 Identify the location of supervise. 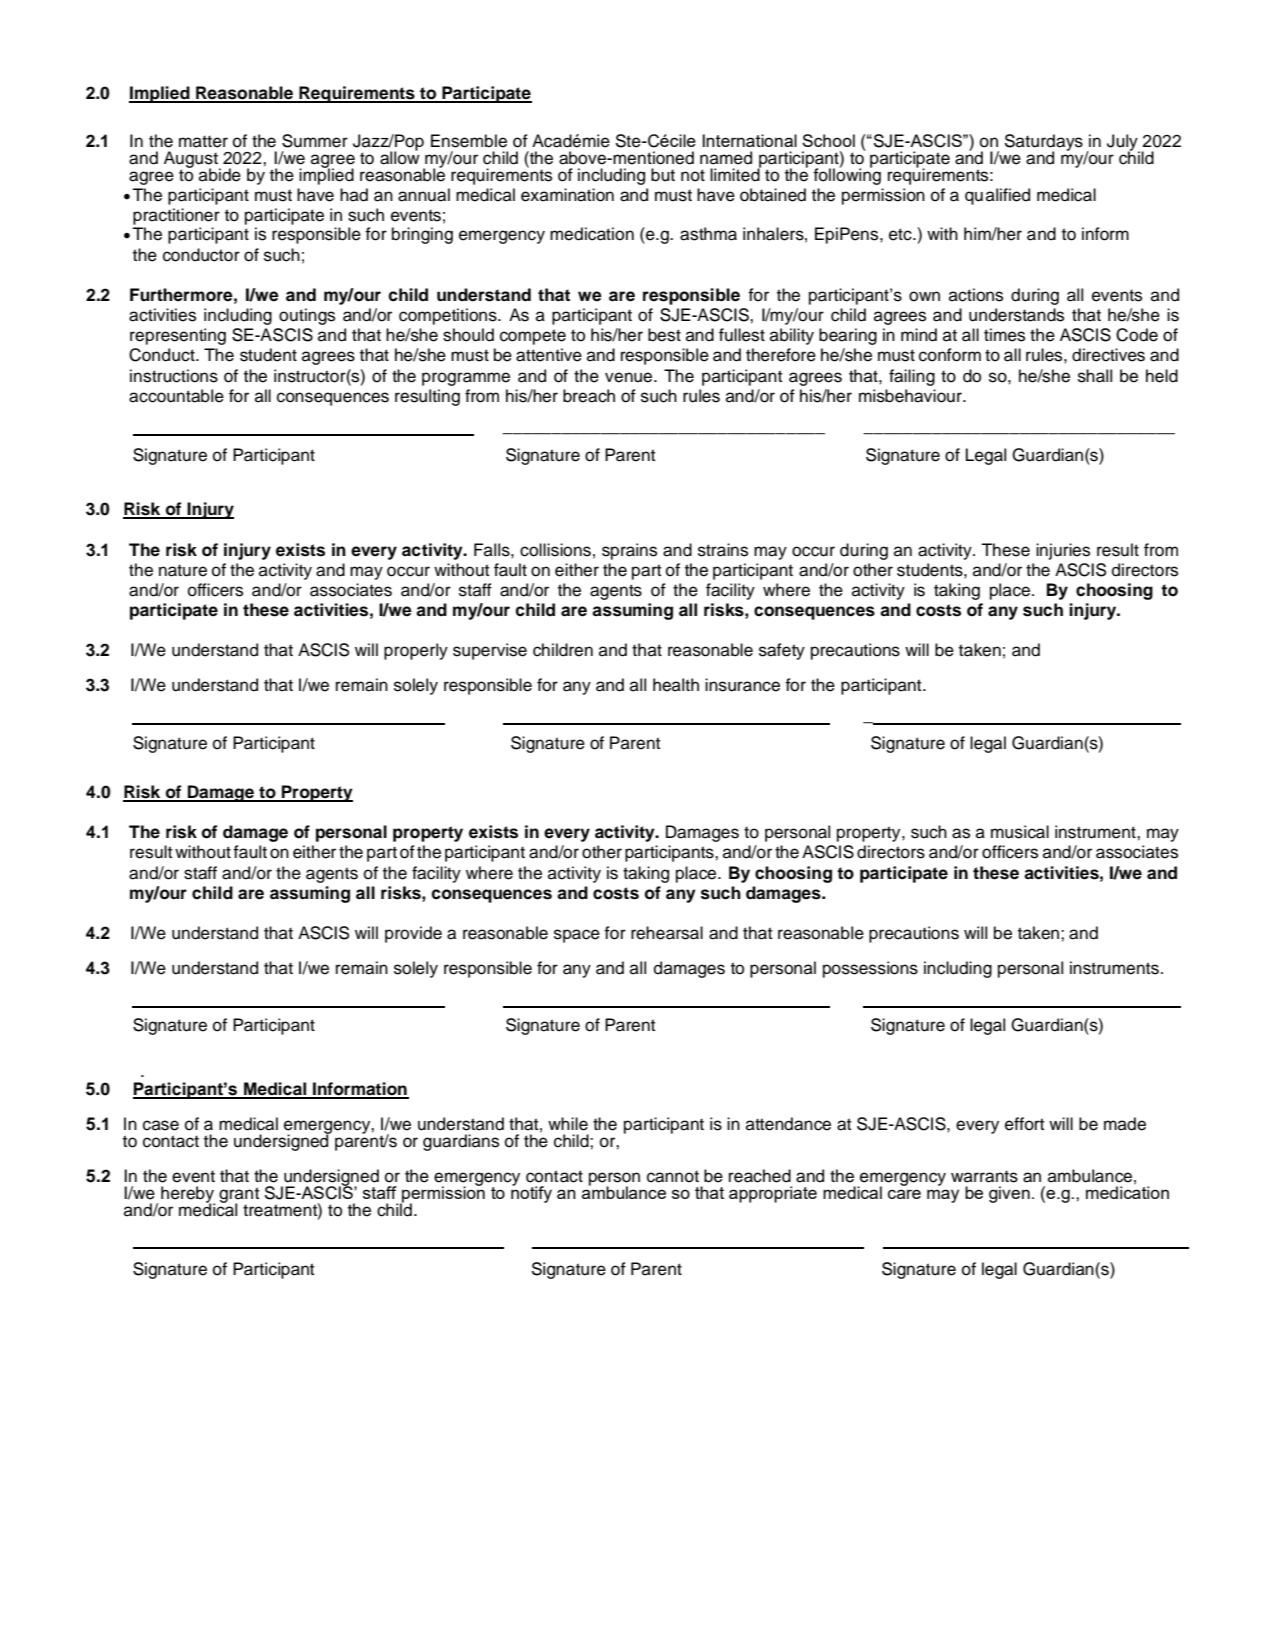
(490, 651).
